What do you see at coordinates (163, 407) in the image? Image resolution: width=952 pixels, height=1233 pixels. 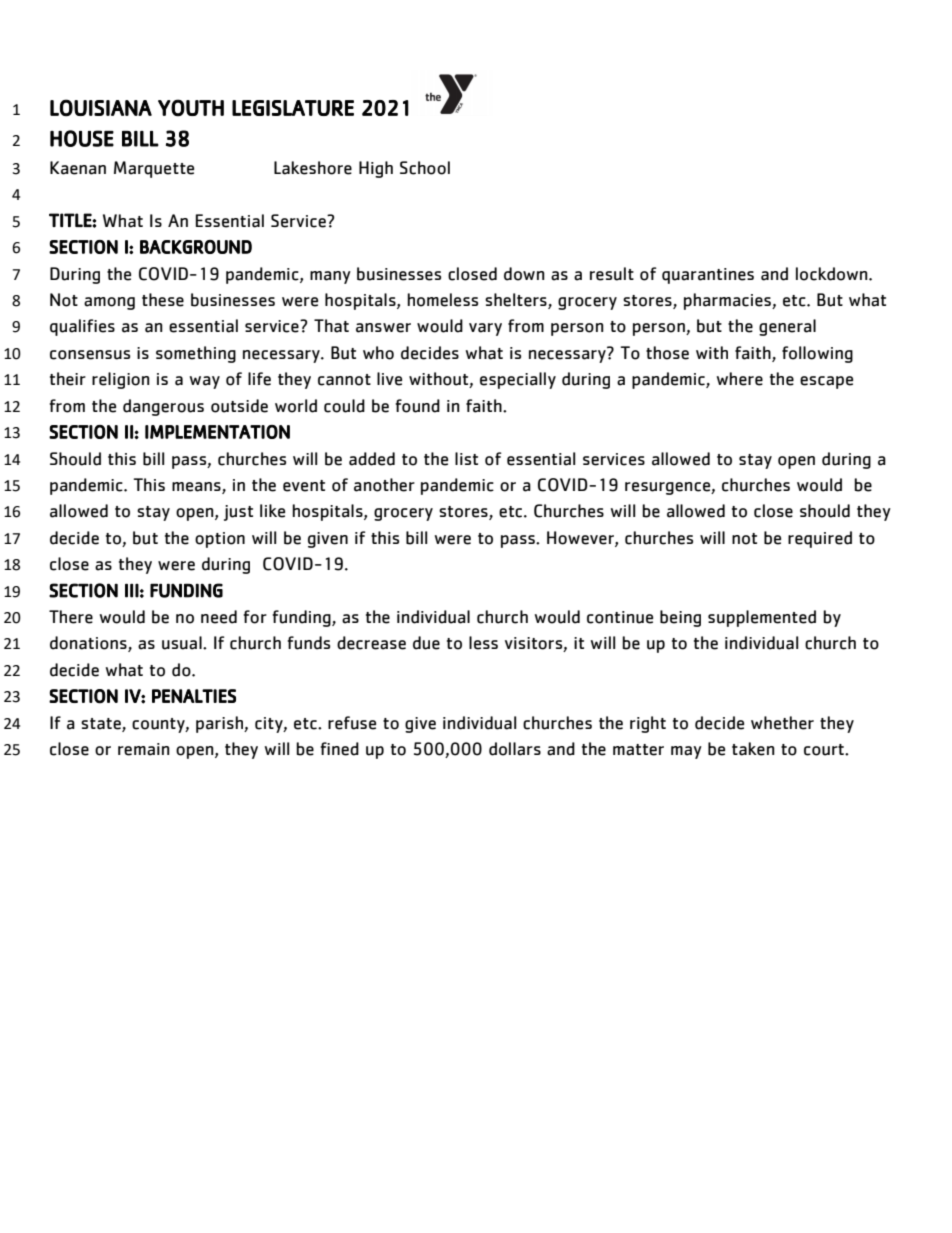 I see `dangerous` at bounding box center [163, 407].
